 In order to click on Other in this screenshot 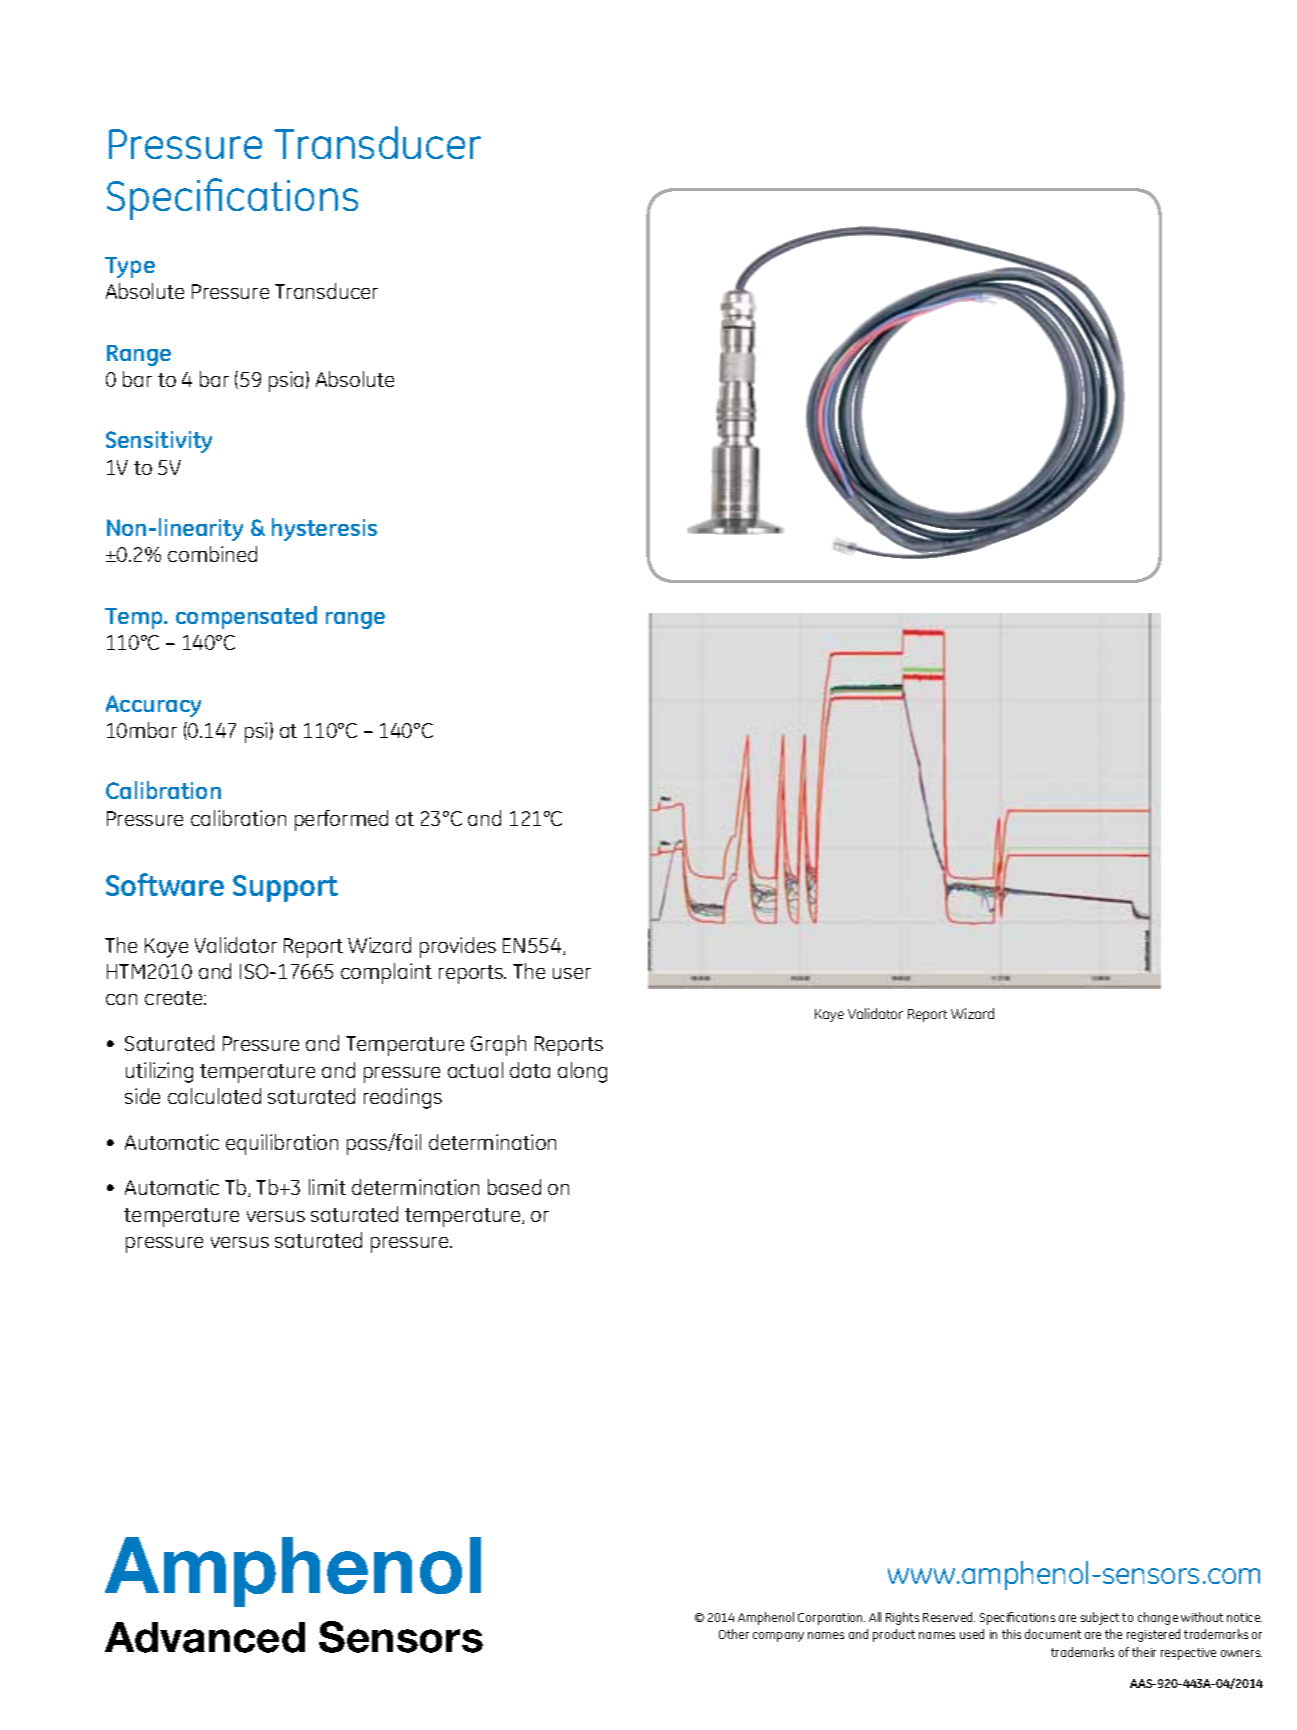, I will do `click(734, 1634)`.
